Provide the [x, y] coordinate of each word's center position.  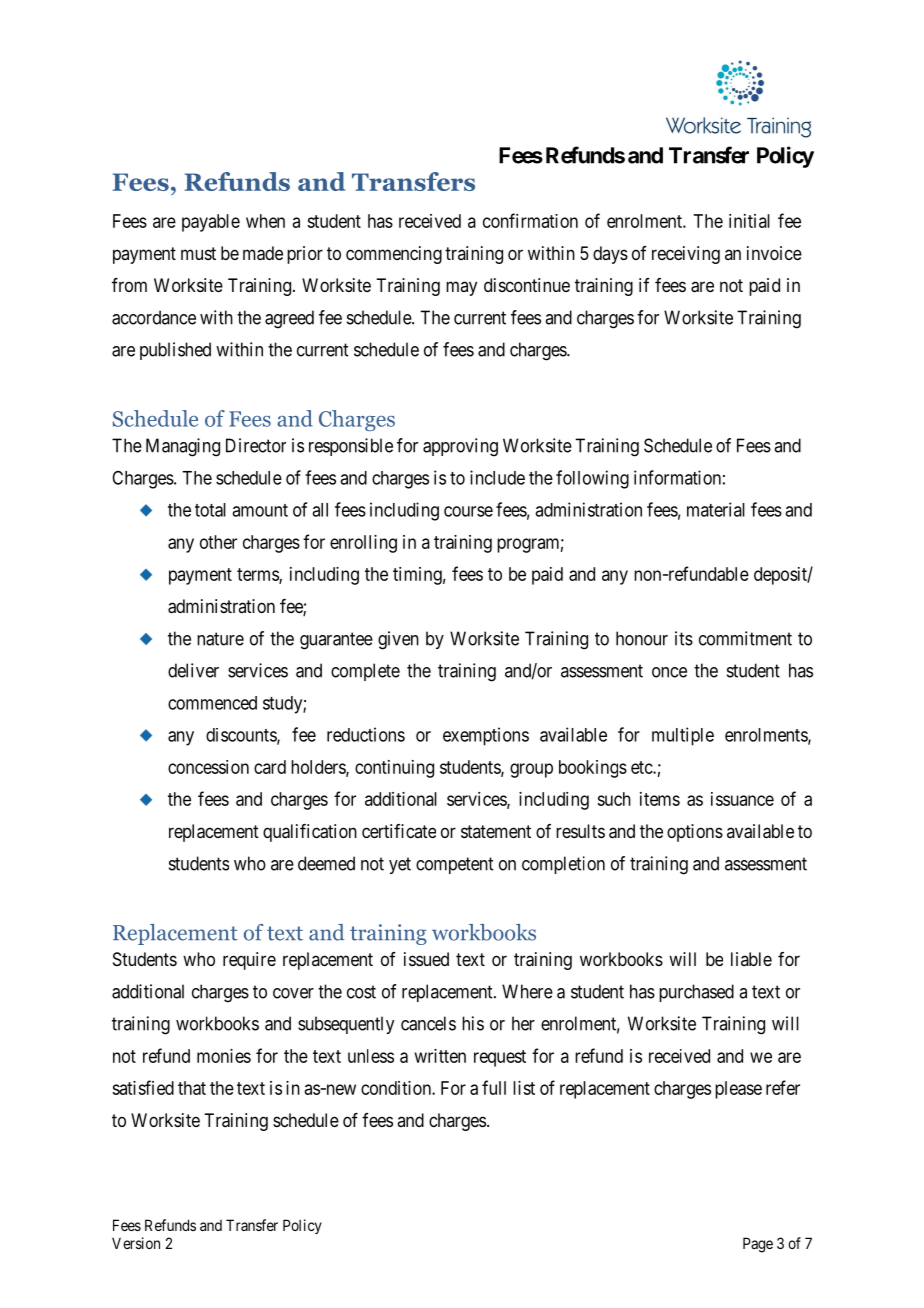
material [716, 509]
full [494, 1087]
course [468, 511]
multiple [683, 736]
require [249, 961]
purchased [696, 993]
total [210, 510]
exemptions [486, 736]
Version [136, 1243]
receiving [686, 255]
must [198, 253]
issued [426, 959]
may [461, 288]
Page [758, 1245]
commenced [212, 703]
